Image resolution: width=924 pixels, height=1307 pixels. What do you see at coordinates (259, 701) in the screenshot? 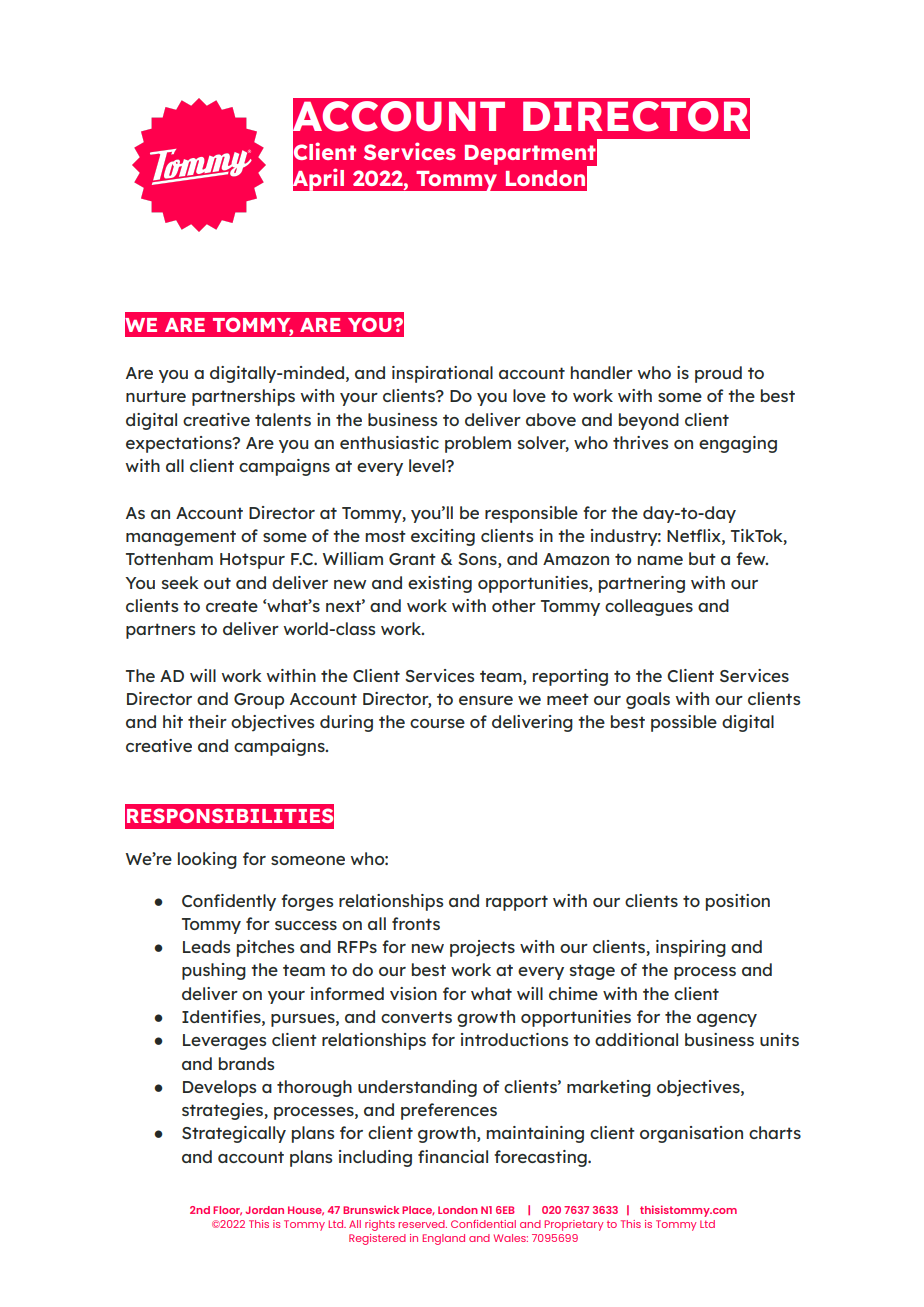
I see `Group` at bounding box center [259, 701].
